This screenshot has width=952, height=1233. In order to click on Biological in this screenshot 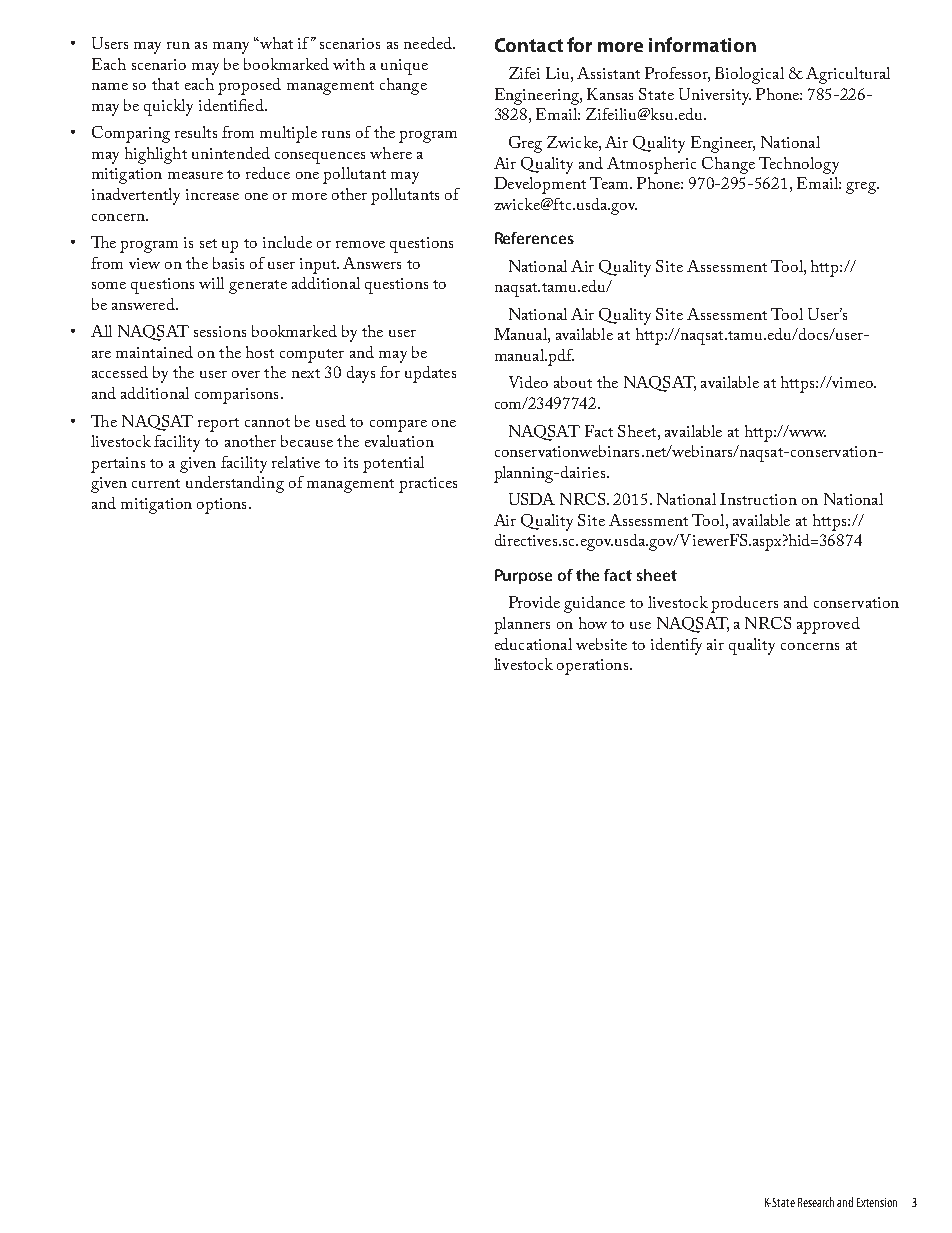, I will do `click(749, 75)`.
